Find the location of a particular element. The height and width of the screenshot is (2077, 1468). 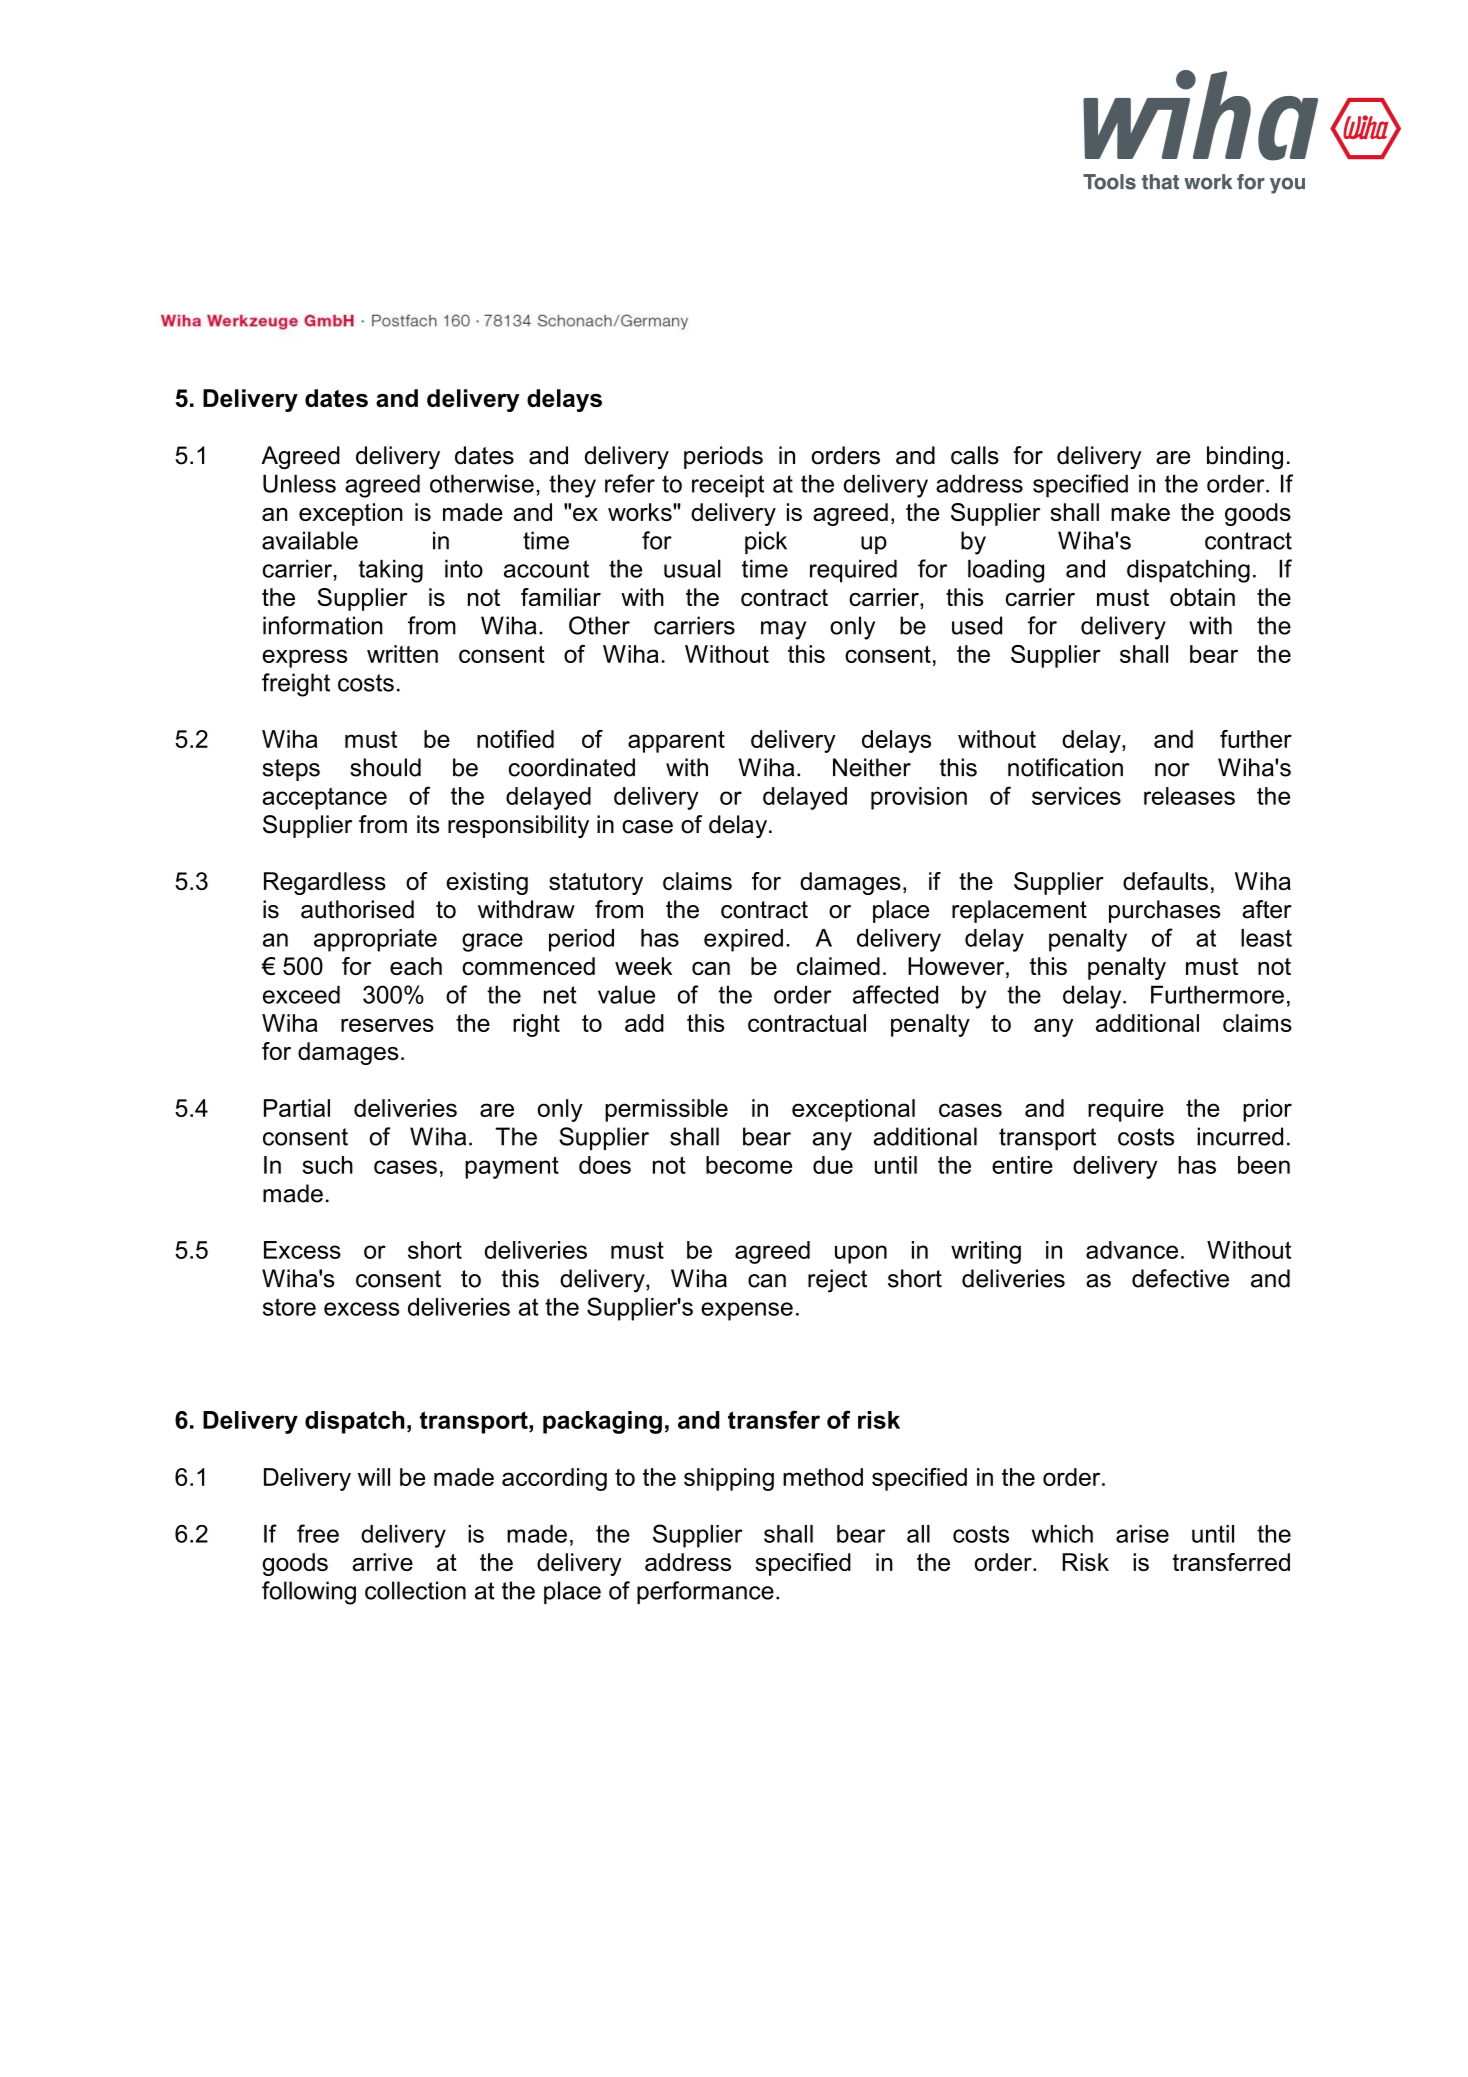

arrive is located at coordinates (382, 1562).
